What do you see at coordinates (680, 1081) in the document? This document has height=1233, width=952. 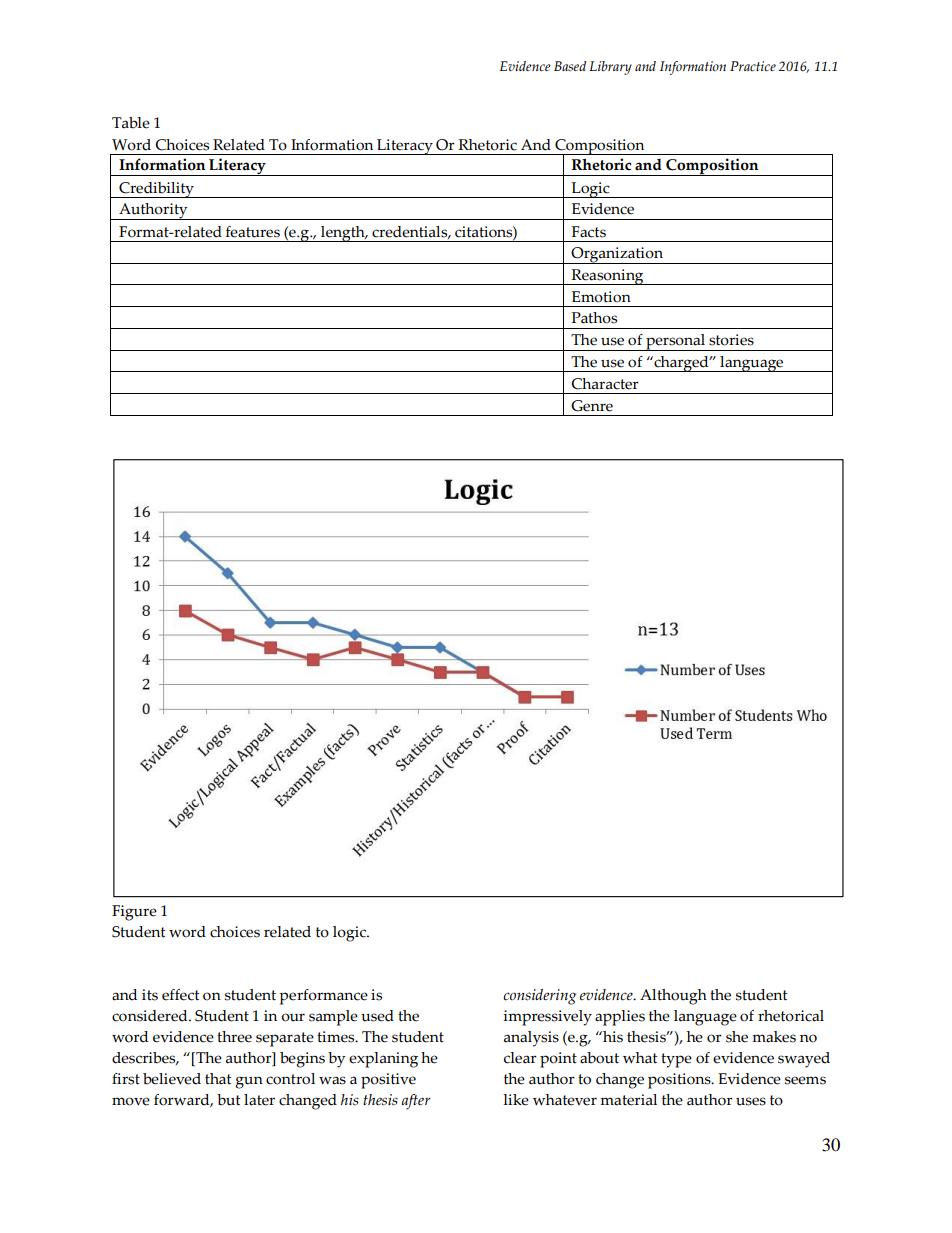 I see `positions` at bounding box center [680, 1081].
